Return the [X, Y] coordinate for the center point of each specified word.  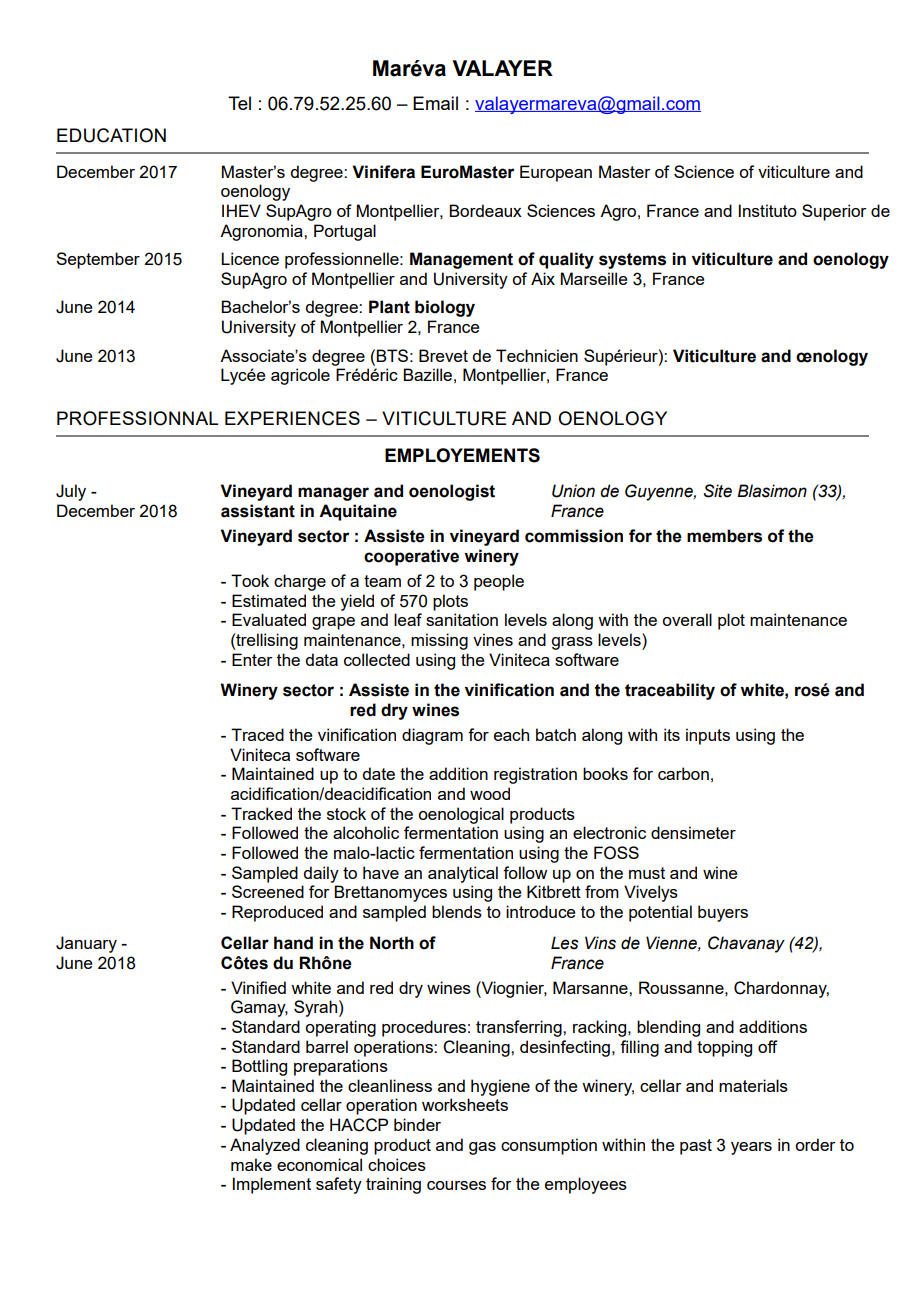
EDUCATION [111, 135]
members [724, 536]
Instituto [768, 210]
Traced [257, 734]
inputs [708, 736]
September [98, 260]
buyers [723, 913]
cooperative [411, 557]
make [251, 1164]
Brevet [443, 355]
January [86, 944]
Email [435, 103]
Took [250, 580]
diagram [432, 736]
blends [457, 911]
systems [632, 261]
